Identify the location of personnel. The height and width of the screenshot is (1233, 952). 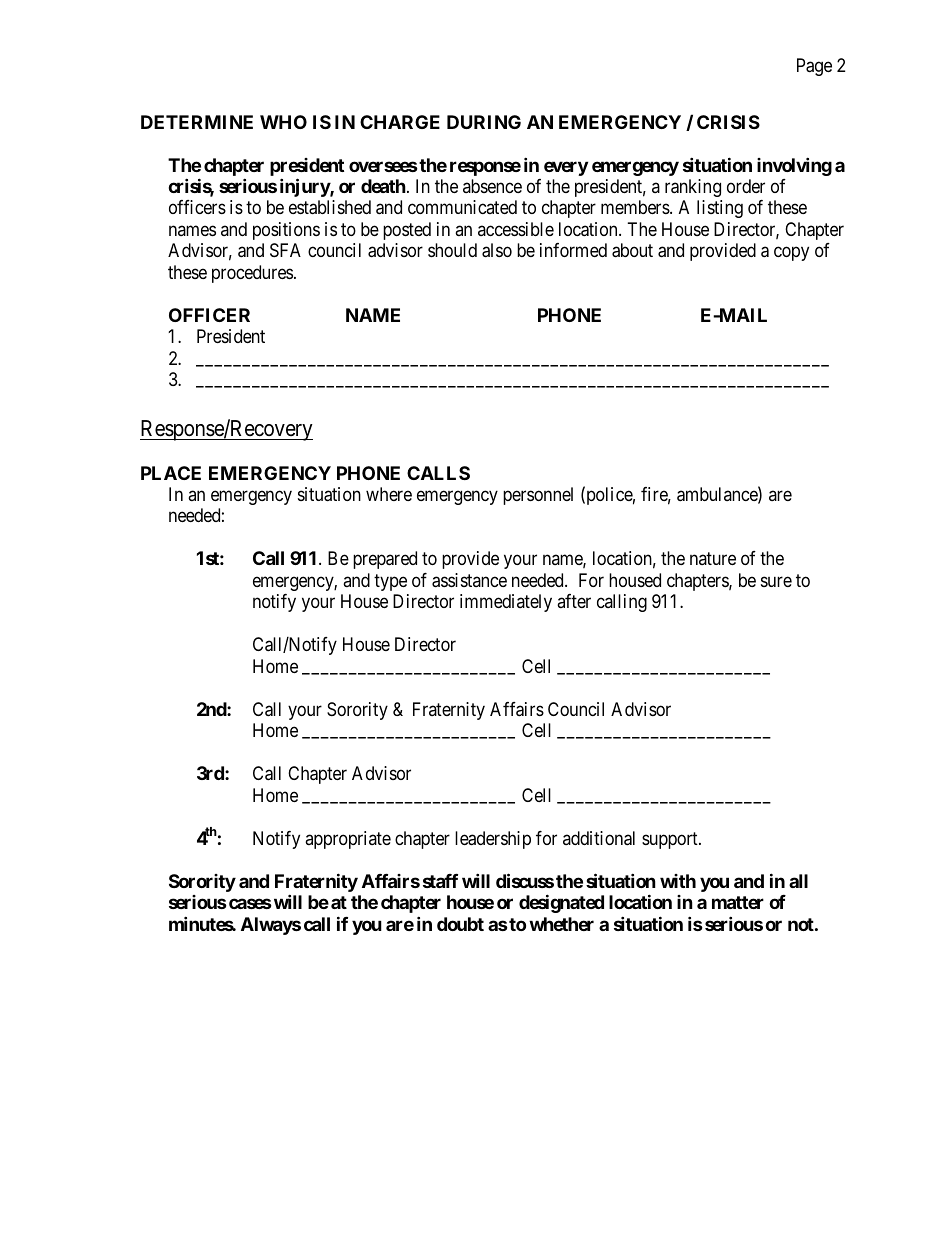
(538, 496).
